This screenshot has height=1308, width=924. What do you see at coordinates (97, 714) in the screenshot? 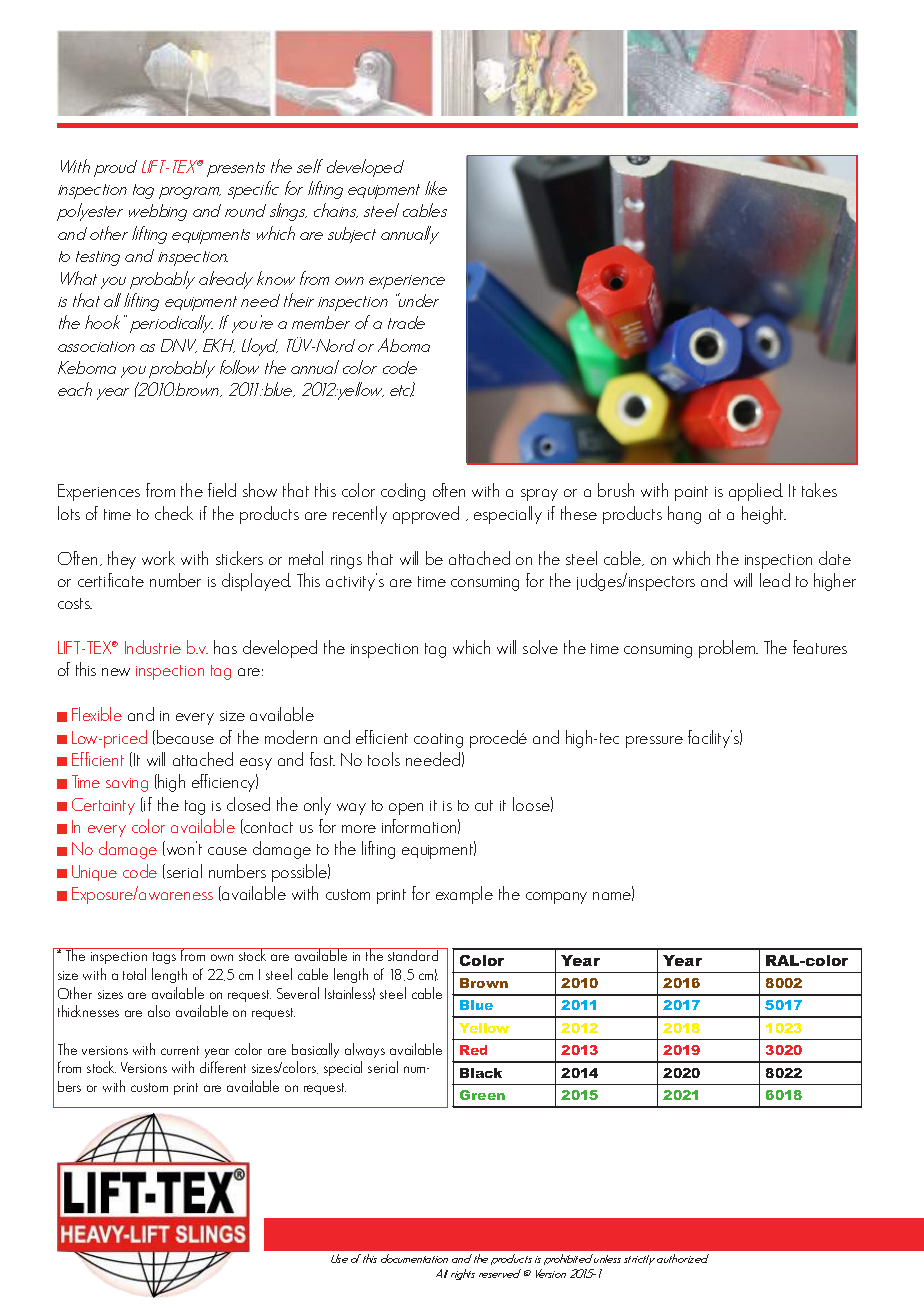
I see `Flexible` at bounding box center [97, 714].
